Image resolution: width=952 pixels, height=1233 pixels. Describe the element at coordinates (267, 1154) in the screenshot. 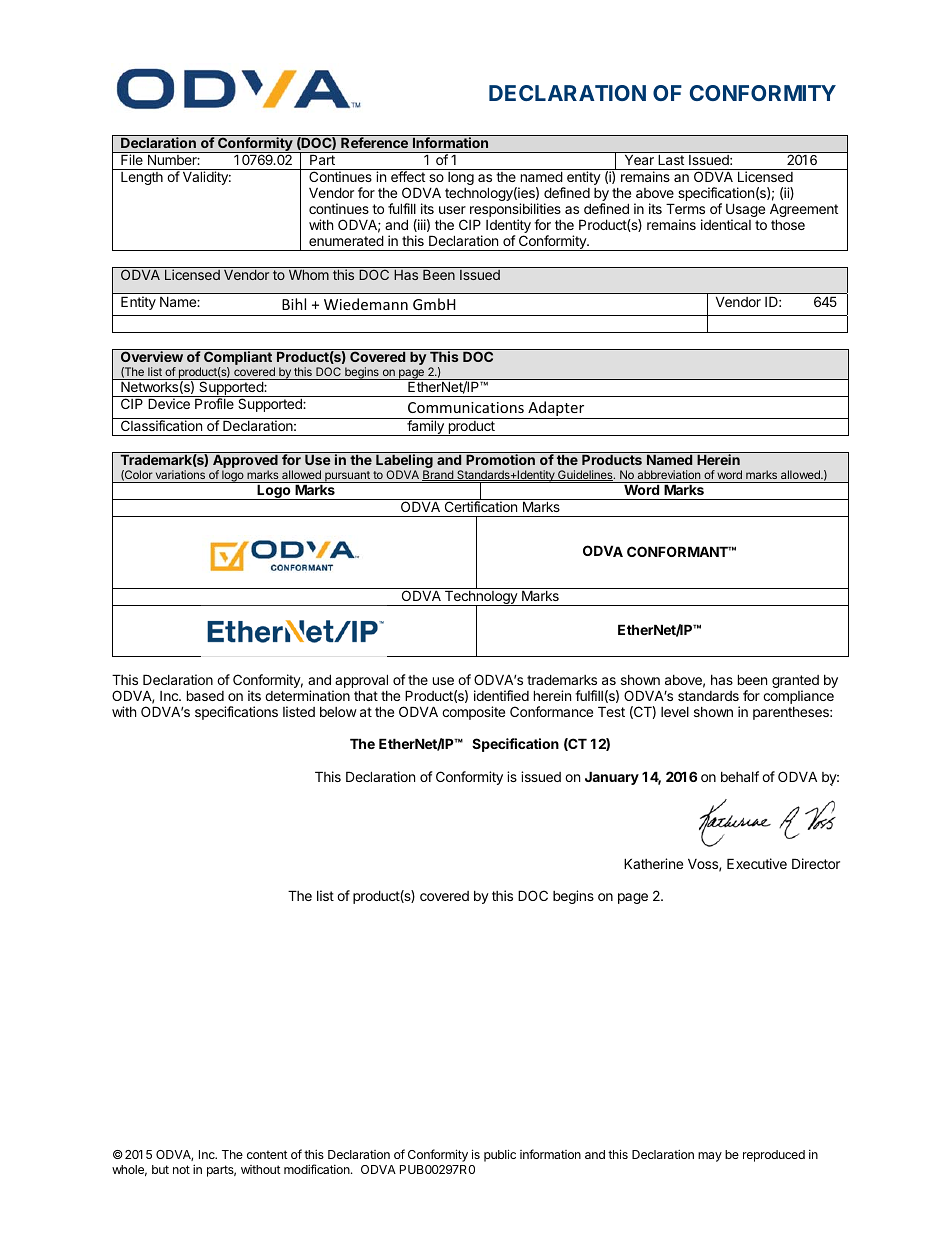

I see `content` at that location.
